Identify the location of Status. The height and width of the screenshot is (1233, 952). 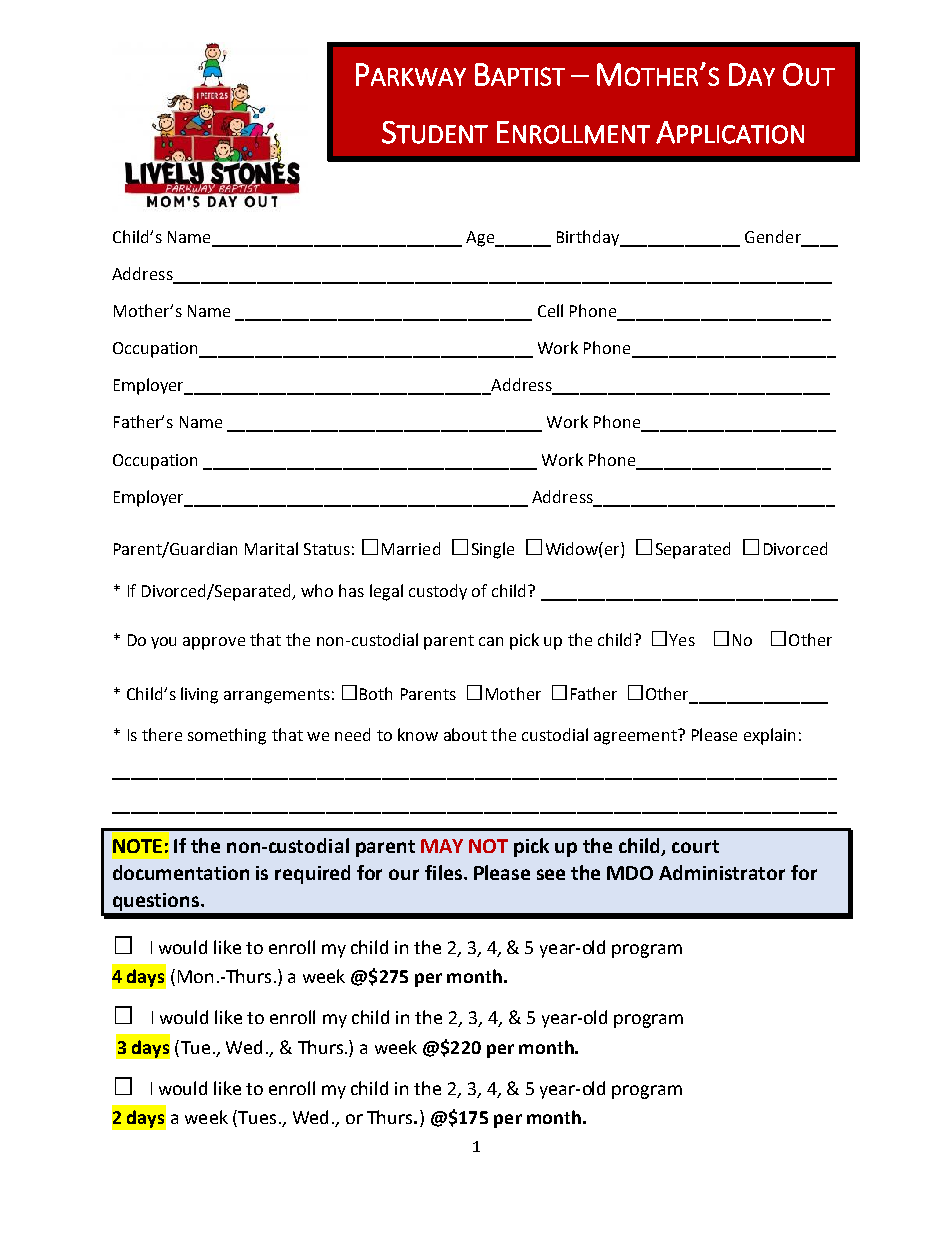
(327, 549).
